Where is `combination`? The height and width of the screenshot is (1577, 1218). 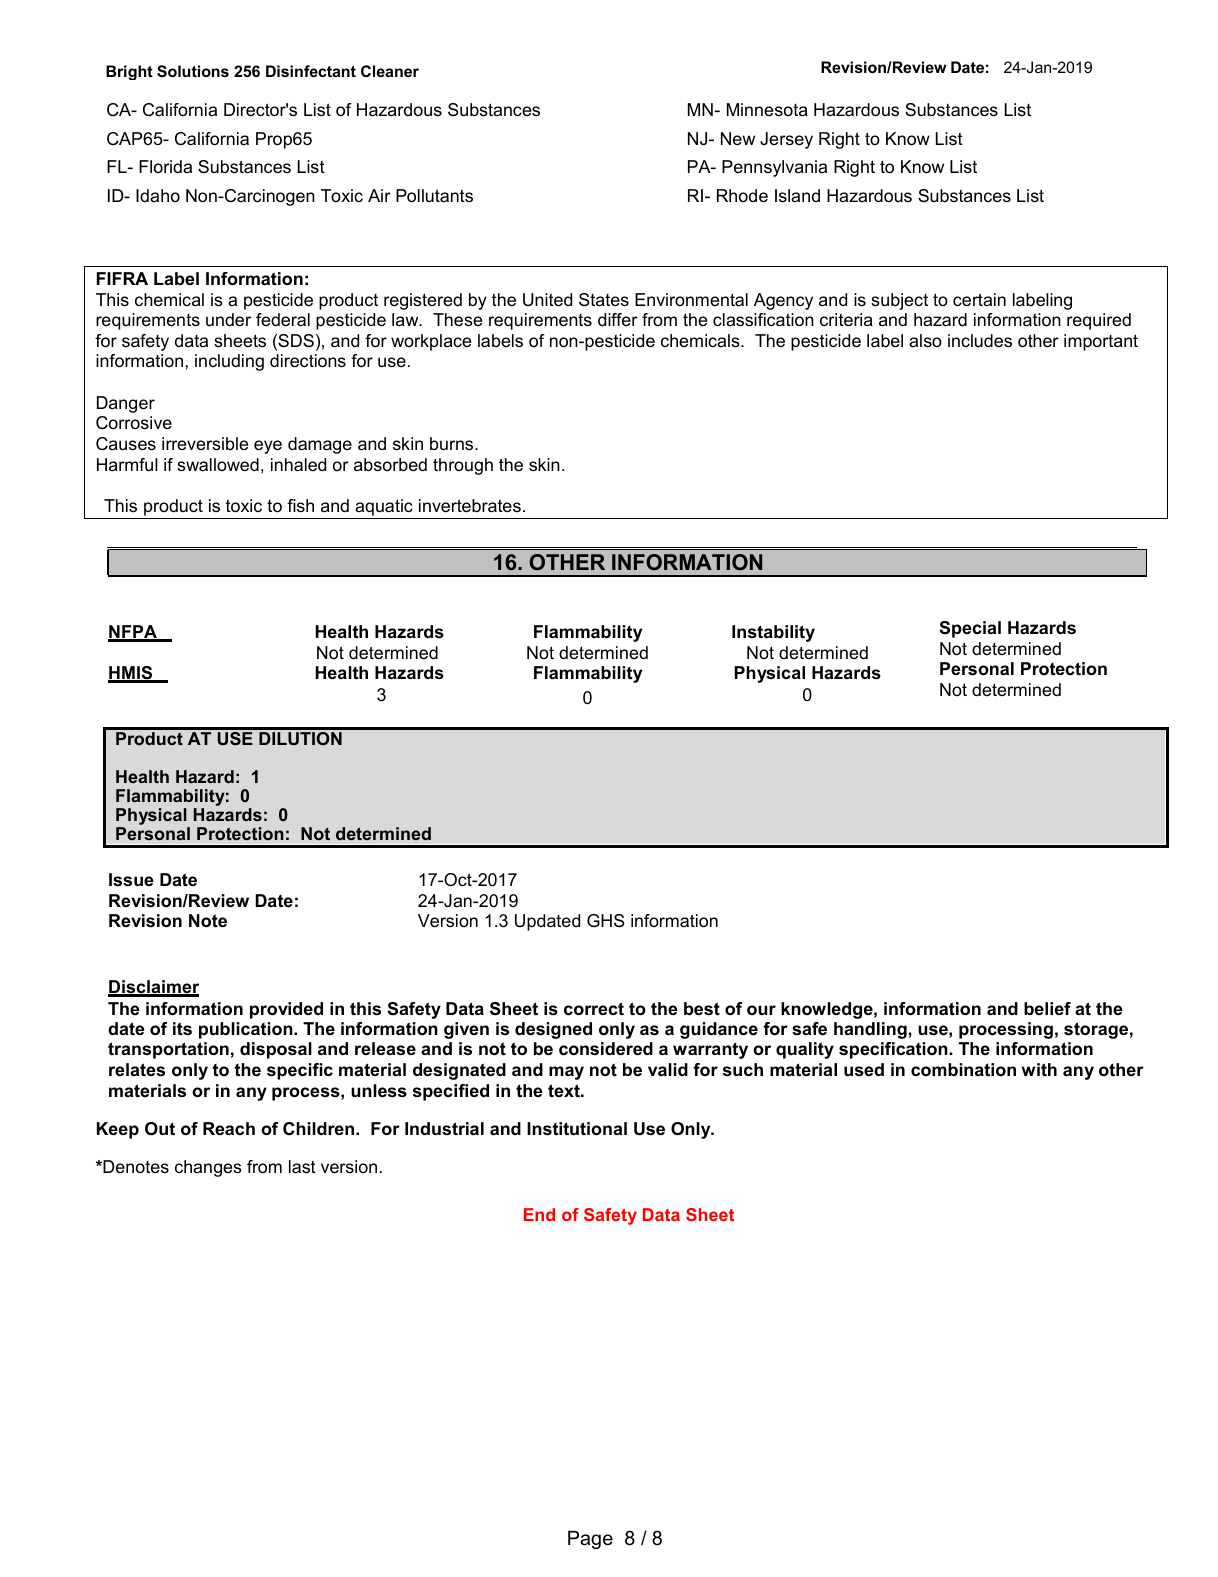 combination is located at coordinates (963, 1069).
